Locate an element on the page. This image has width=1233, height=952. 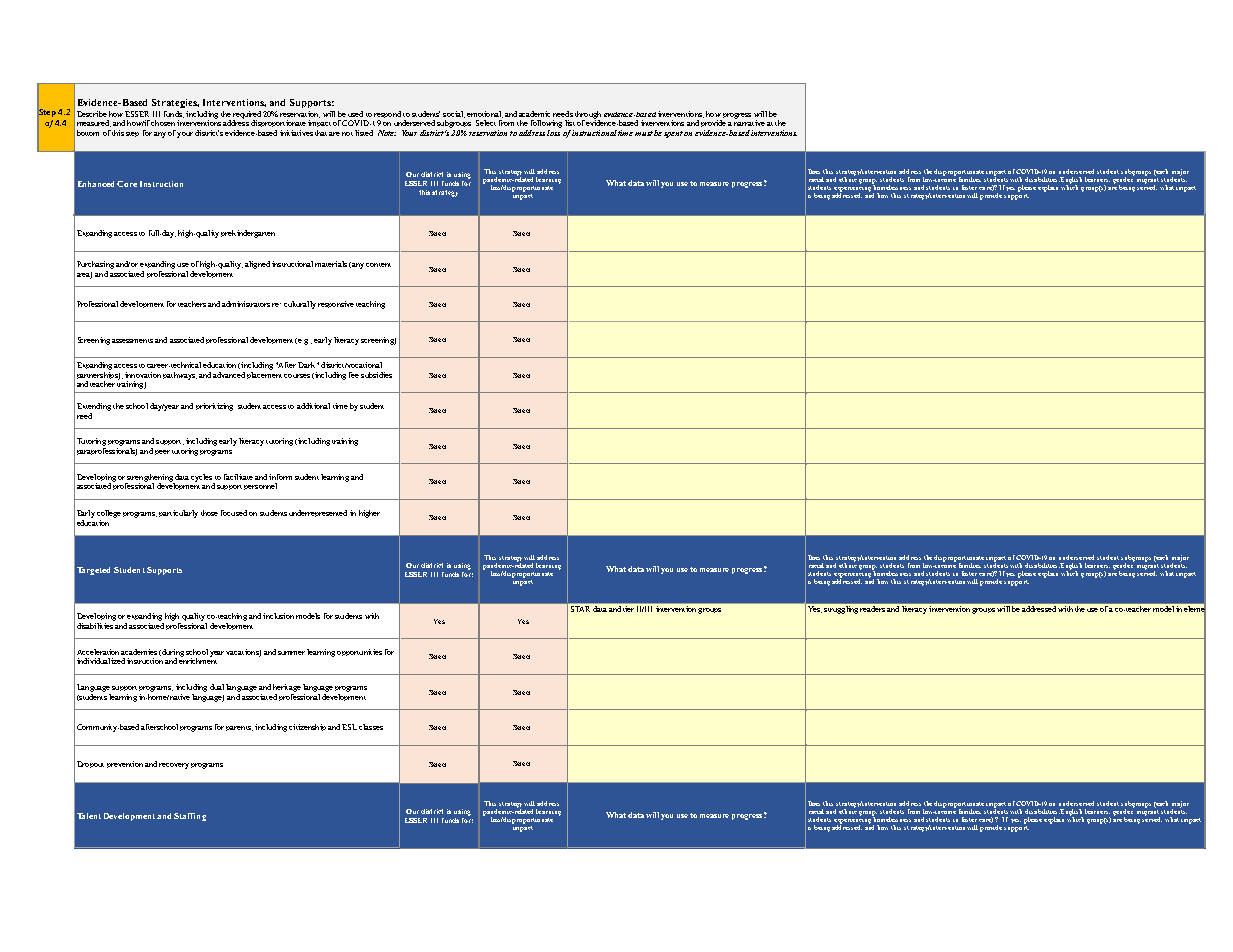
Strategies is located at coordinates (175, 103).
